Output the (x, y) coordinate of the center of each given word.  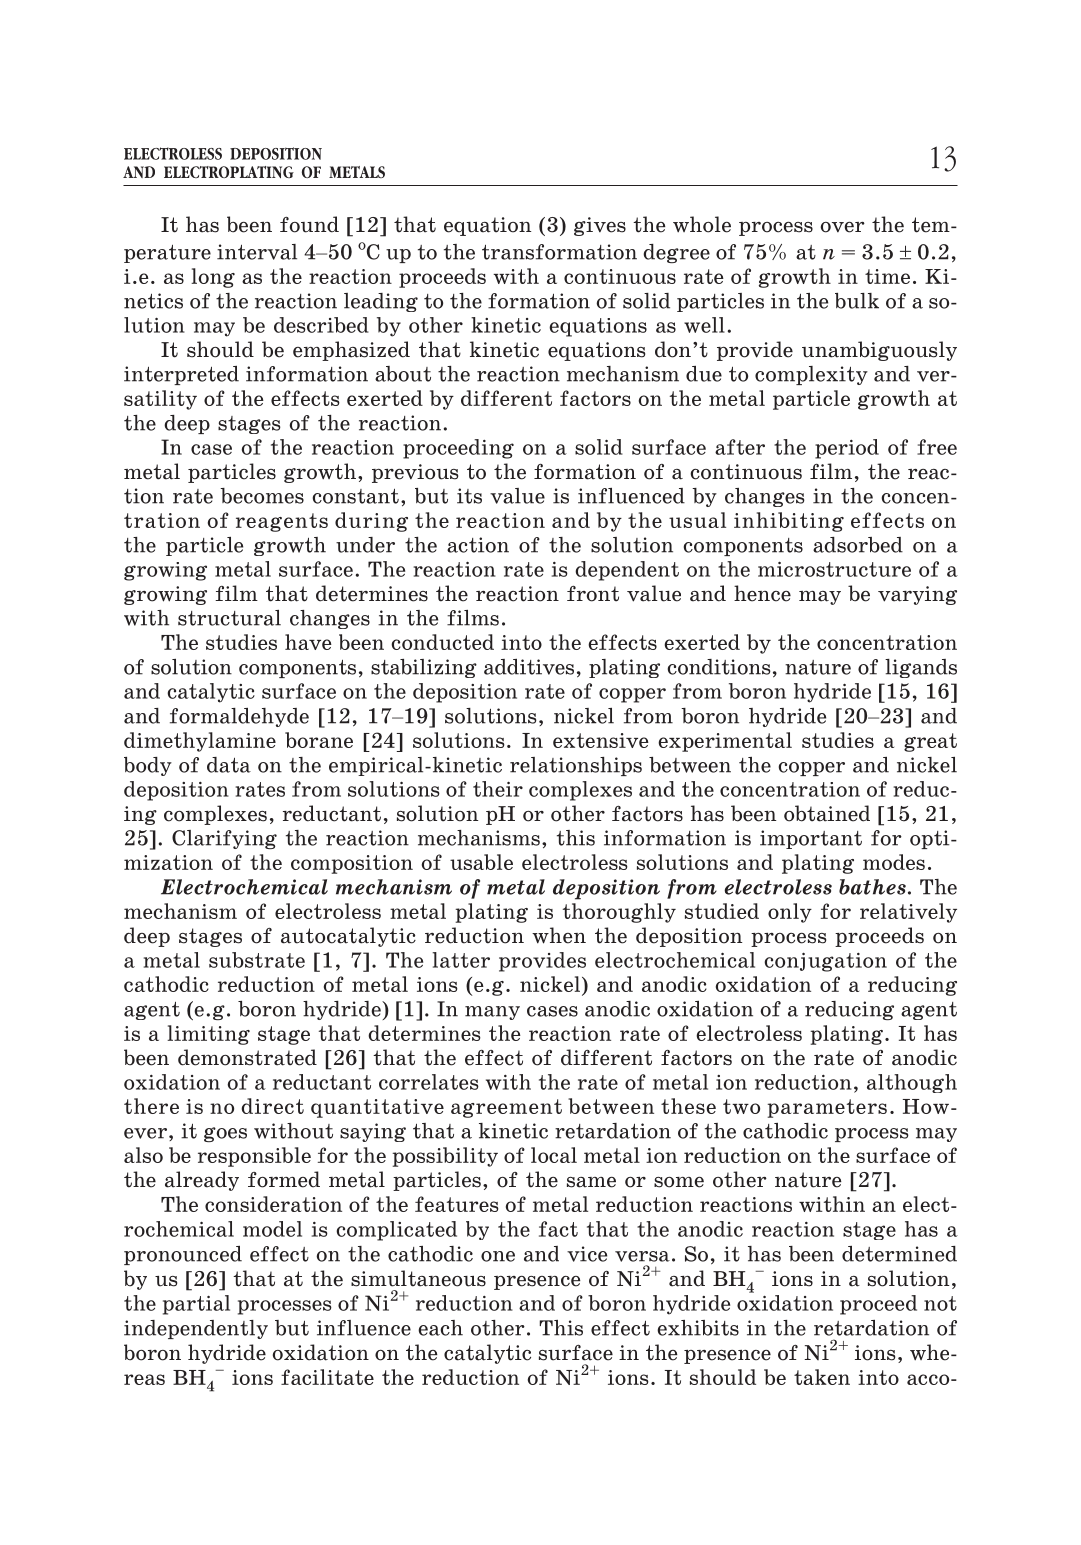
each (440, 1328)
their (498, 789)
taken (822, 1377)
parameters (827, 1108)
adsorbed (858, 545)
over (843, 227)
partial (196, 1305)
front (593, 594)
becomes (262, 496)
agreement (506, 1108)
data (229, 765)
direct (272, 1106)
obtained (827, 813)
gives (600, 226)
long (213, 278)
